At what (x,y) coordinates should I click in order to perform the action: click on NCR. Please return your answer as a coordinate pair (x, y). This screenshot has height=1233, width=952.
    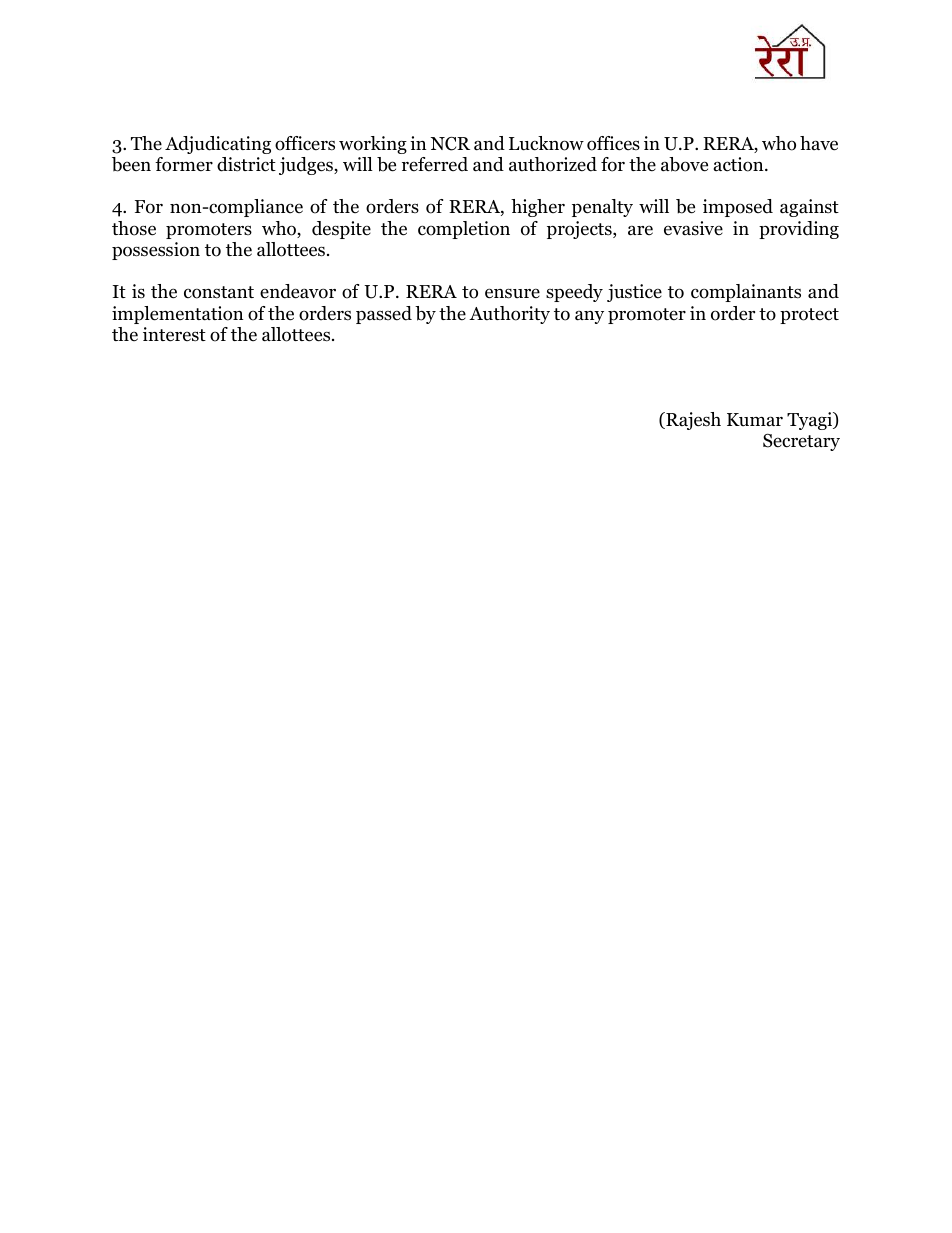
    Looking at the image, I should click on (450, 144).
